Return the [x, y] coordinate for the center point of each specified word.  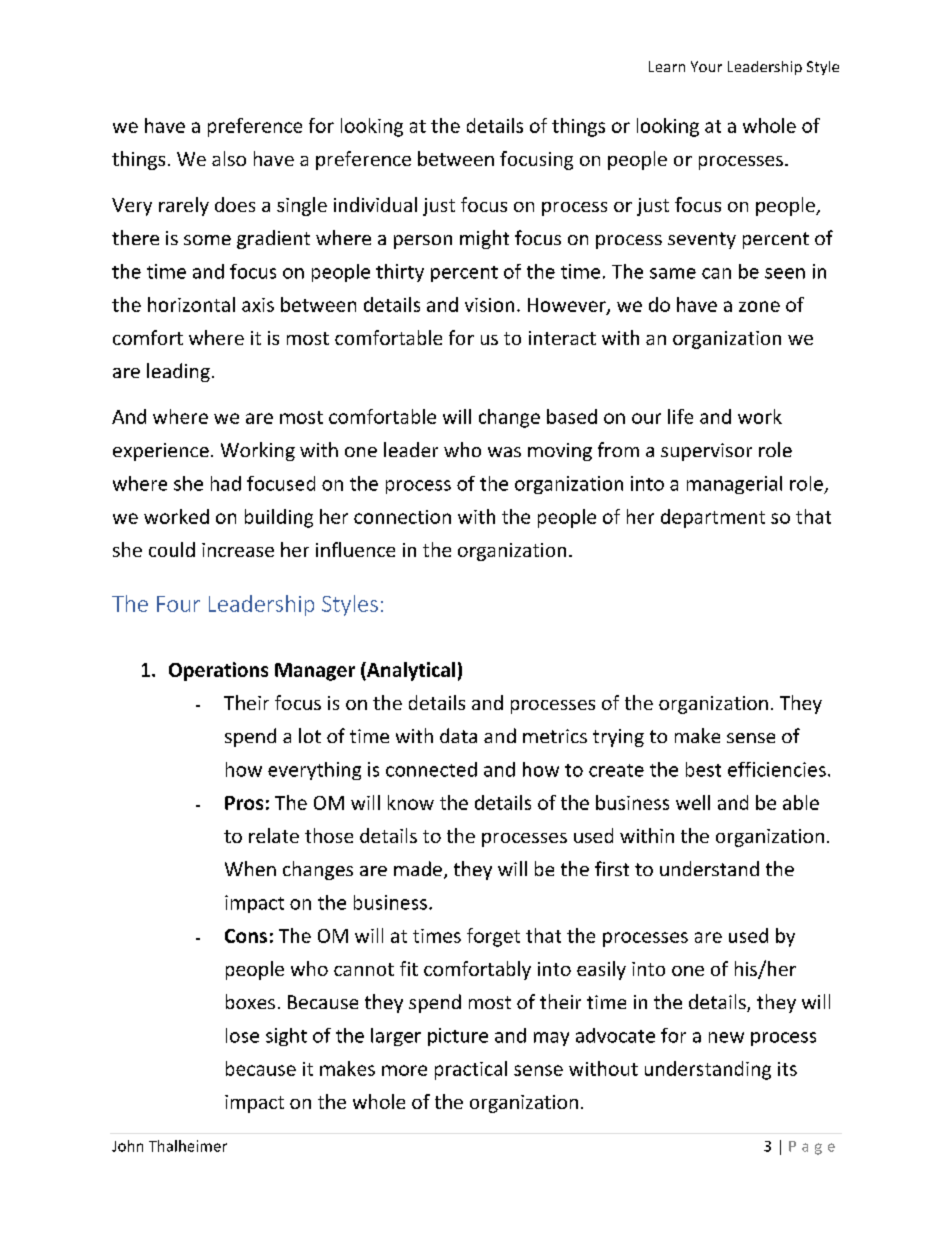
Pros [244, 803]
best [703, 769]
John [127, 1146]
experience [161, 452]
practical [471, 1070]
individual [375, 204]
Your [706, 66]
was [504, 452]
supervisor [706, 452]
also [229, 158]
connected [431, 769]
